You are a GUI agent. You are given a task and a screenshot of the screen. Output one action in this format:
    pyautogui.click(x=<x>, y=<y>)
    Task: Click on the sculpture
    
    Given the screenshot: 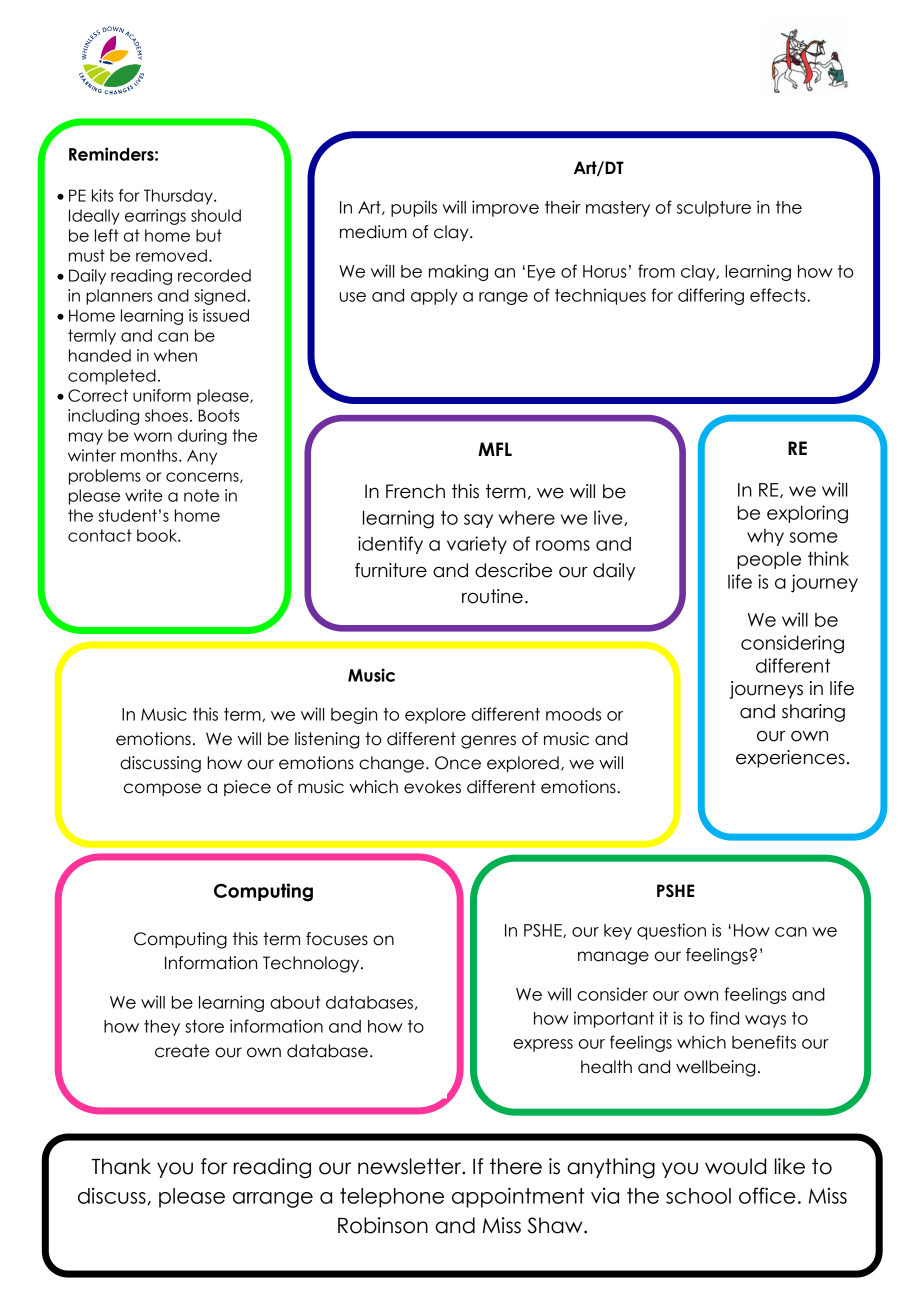 What is the action you would take?
    pyautogui.click(x=714, y=209)
